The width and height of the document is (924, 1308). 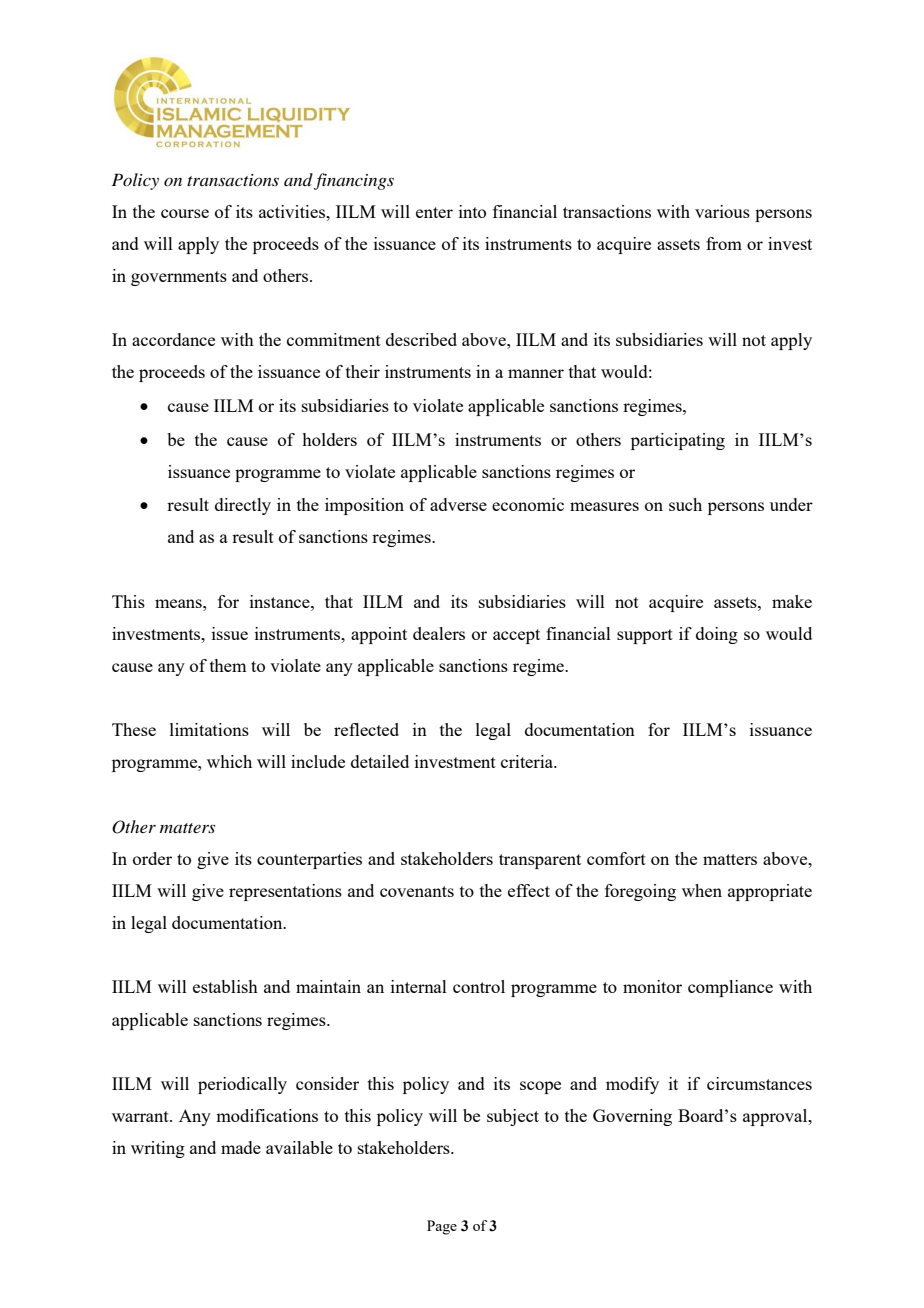 What do you see at coordinates (458, 504) in the document?
I see `adverse` at bounding box center [458, 504].
